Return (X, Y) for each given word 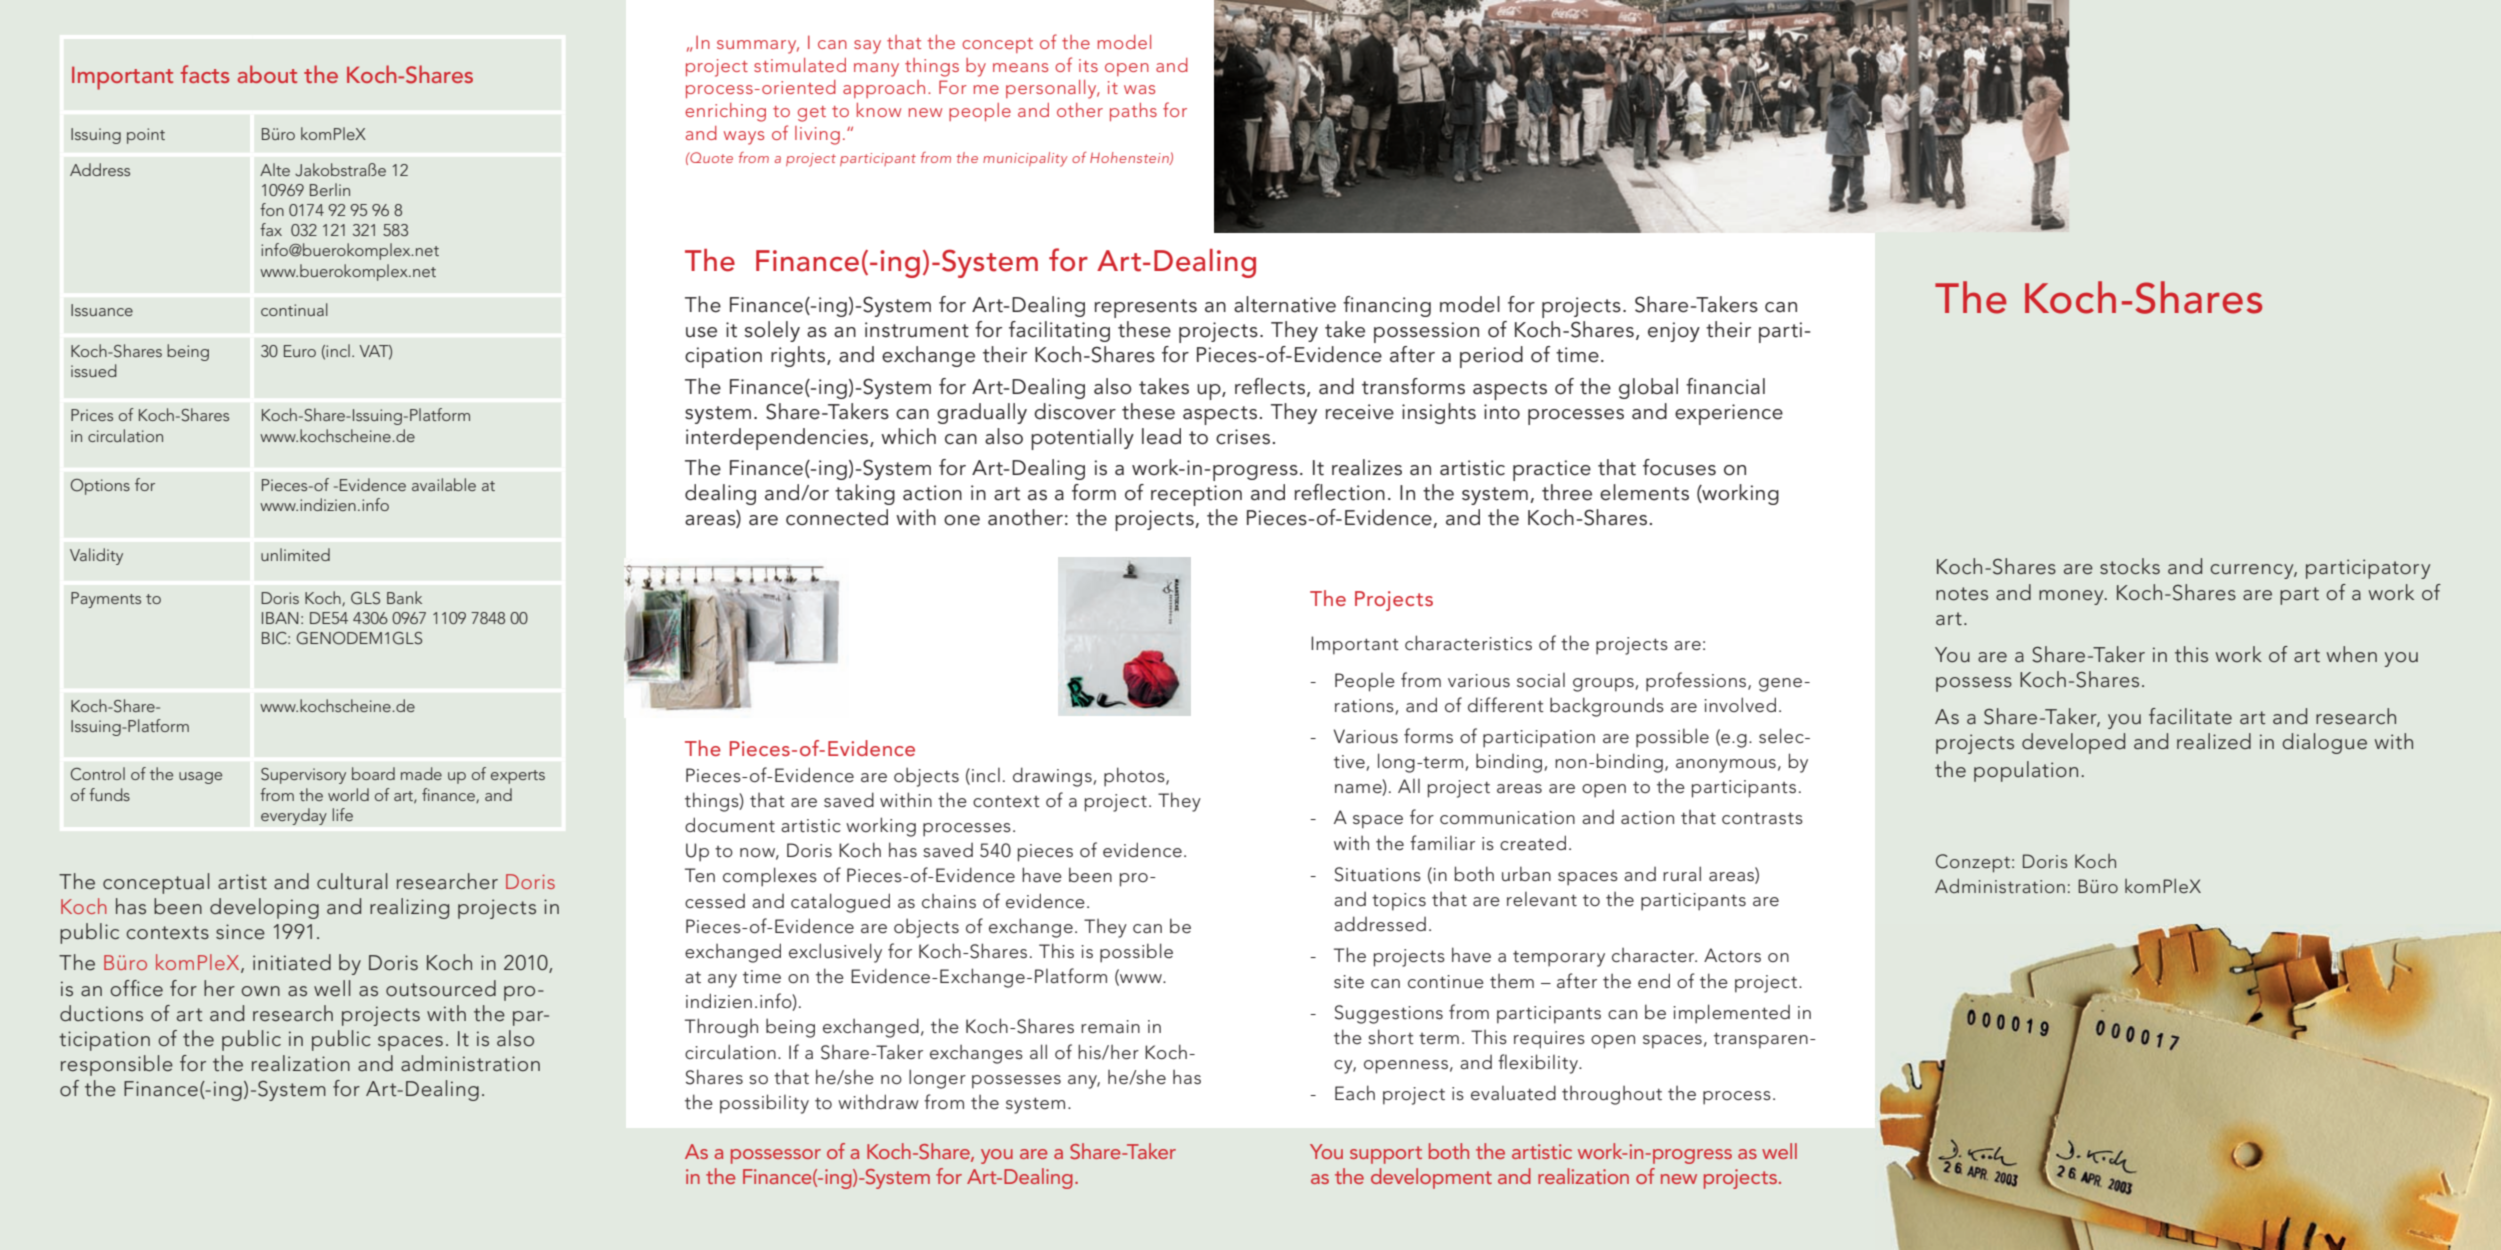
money (2072, 597)
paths (1133, 112)
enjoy (1674, 332)
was (1139, 89)
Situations (1378, 874)
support (1386, 1155)
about (267, 74)
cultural (352, 881)
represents (1146, 308)
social (1541, 680)
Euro (300, 351)
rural (1682, 873)
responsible (117, 1065)
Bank (404, 597)
